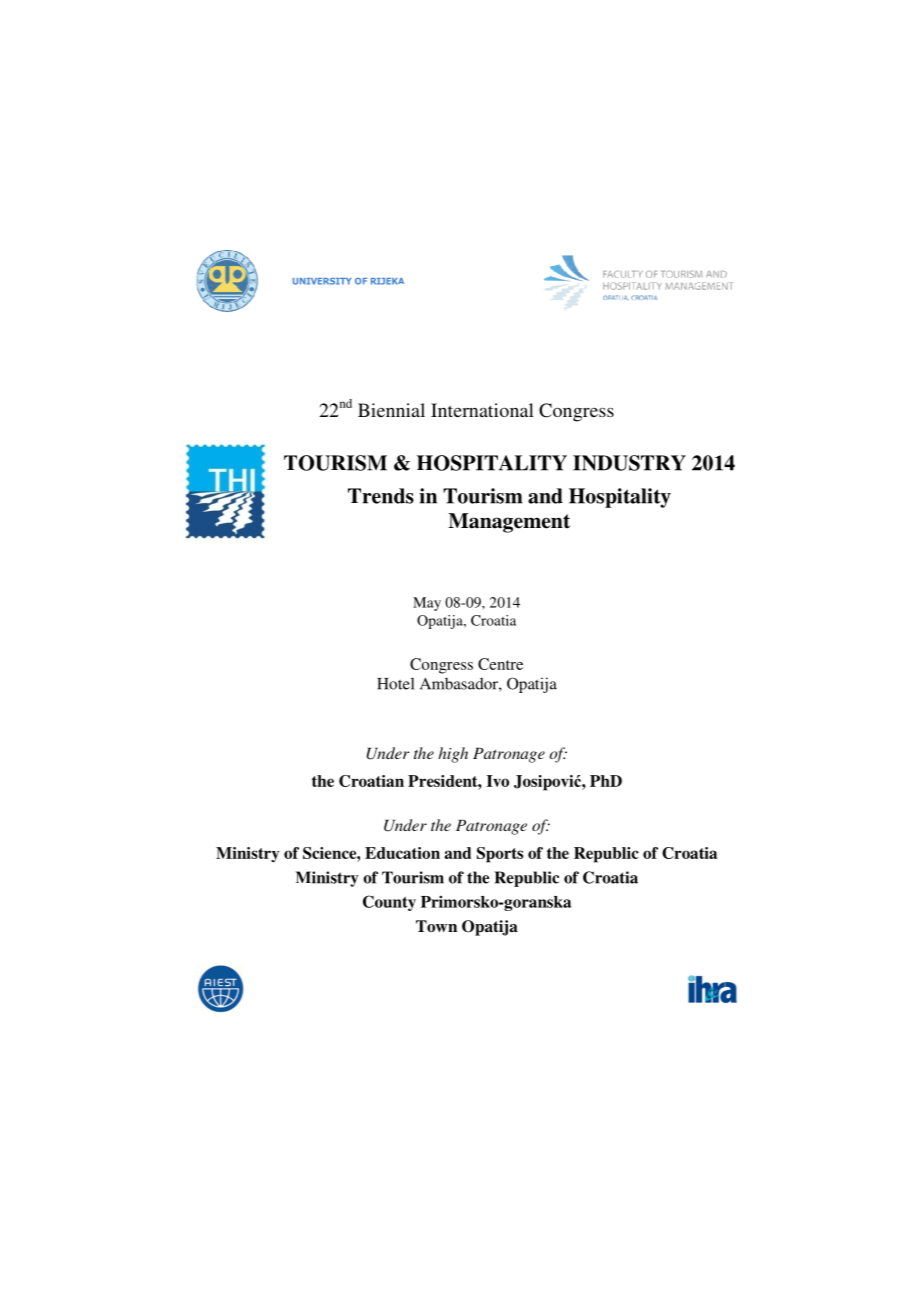  What do you see at coordinates (509, 523) in the screenshot?
I see `Management` at bounding box center [509, 523].
